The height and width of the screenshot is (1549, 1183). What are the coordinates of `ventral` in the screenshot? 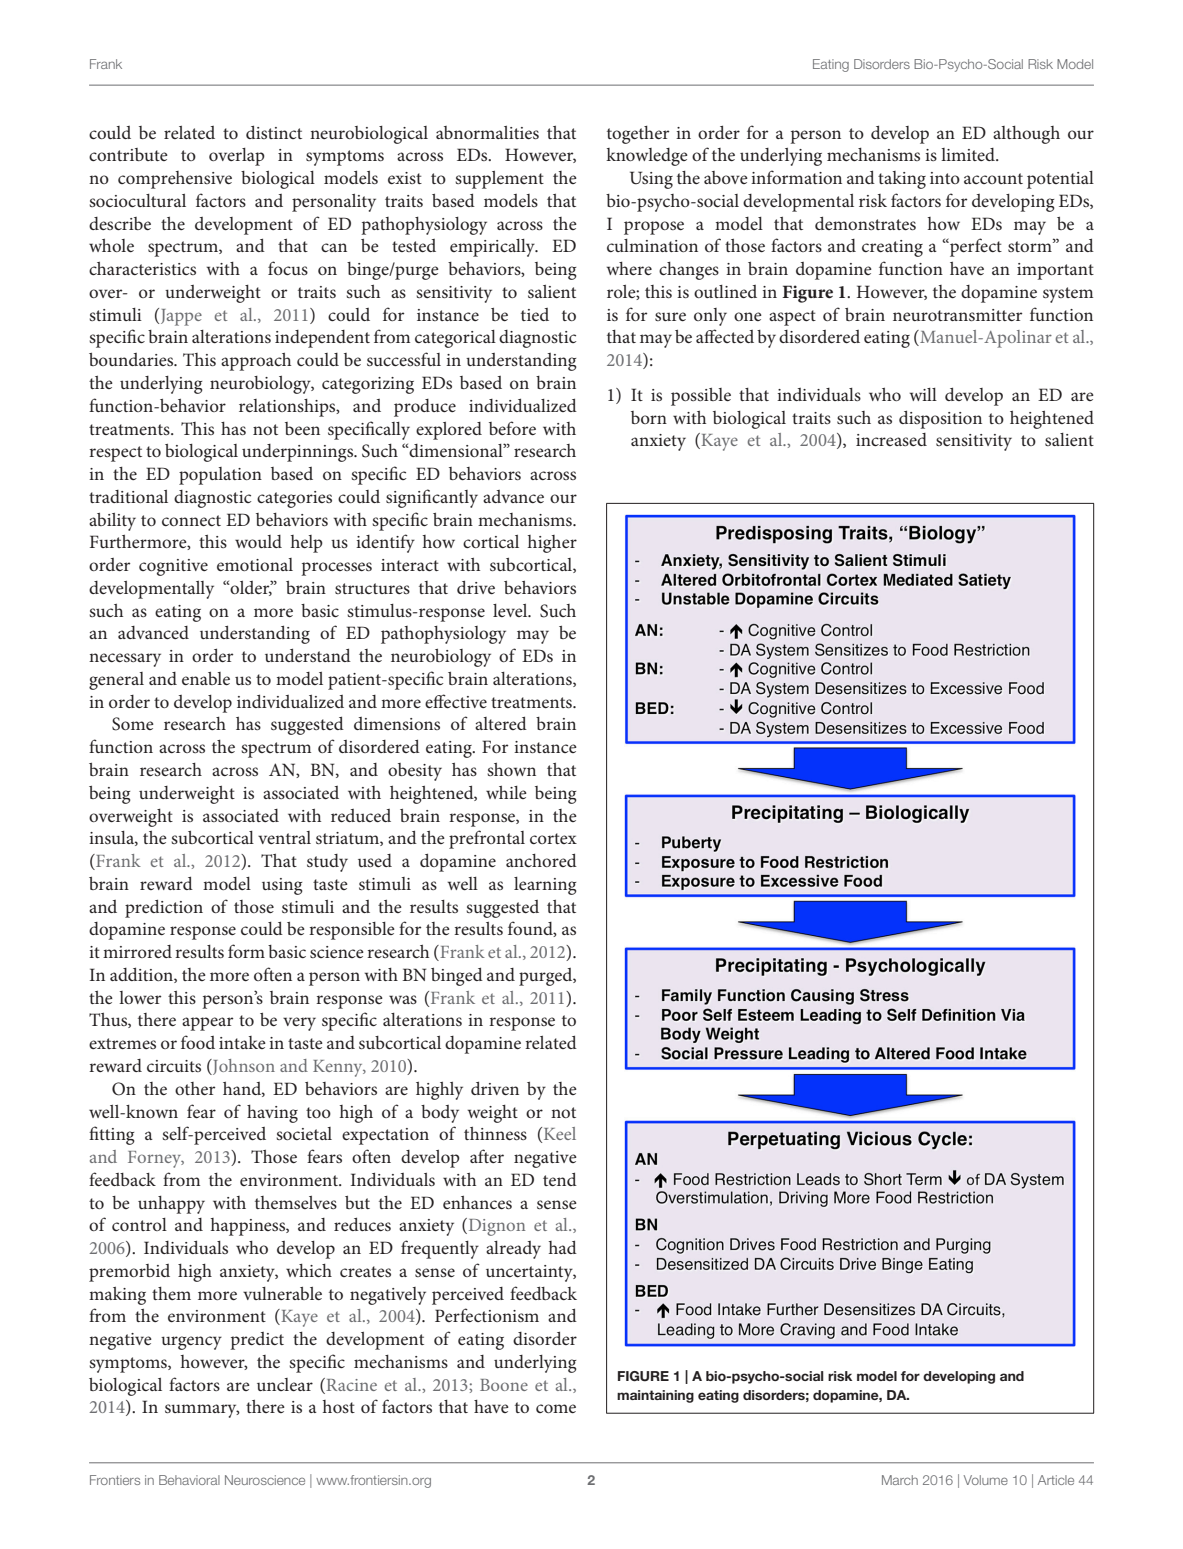 It's located at (284, 837).
